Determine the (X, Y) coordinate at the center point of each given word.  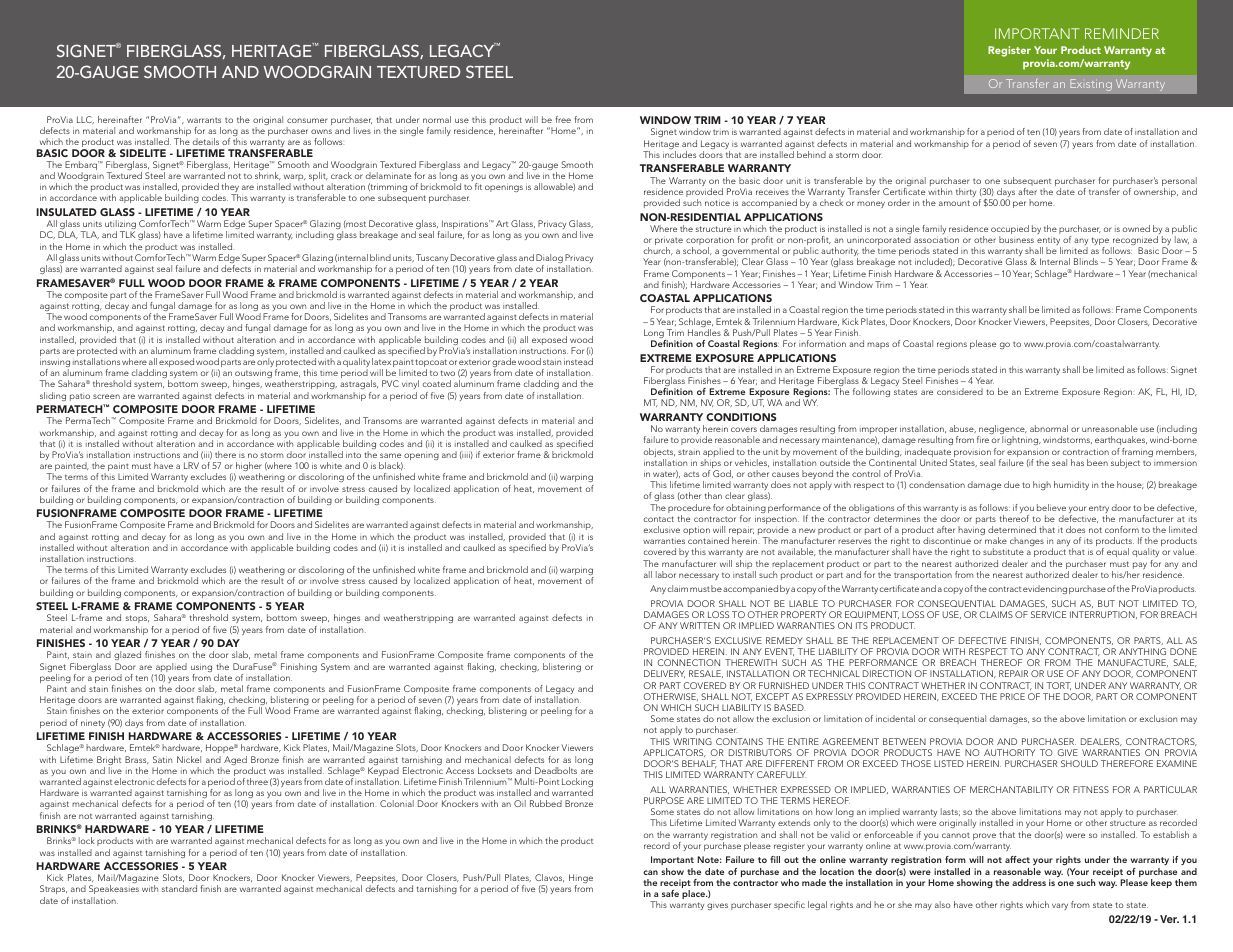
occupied (1010, 231)
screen (106, 396)
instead (578, 361)
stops (137, 621)
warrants (204, 120)
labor (666, 574)
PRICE (1012, 696)
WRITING (692, 741)
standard (179, 888)
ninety (93, 724)
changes (1027, 541)
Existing (1091, 85)
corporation (710, 242)
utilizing (120, 226)
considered (960, 391)
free (563, 119)
